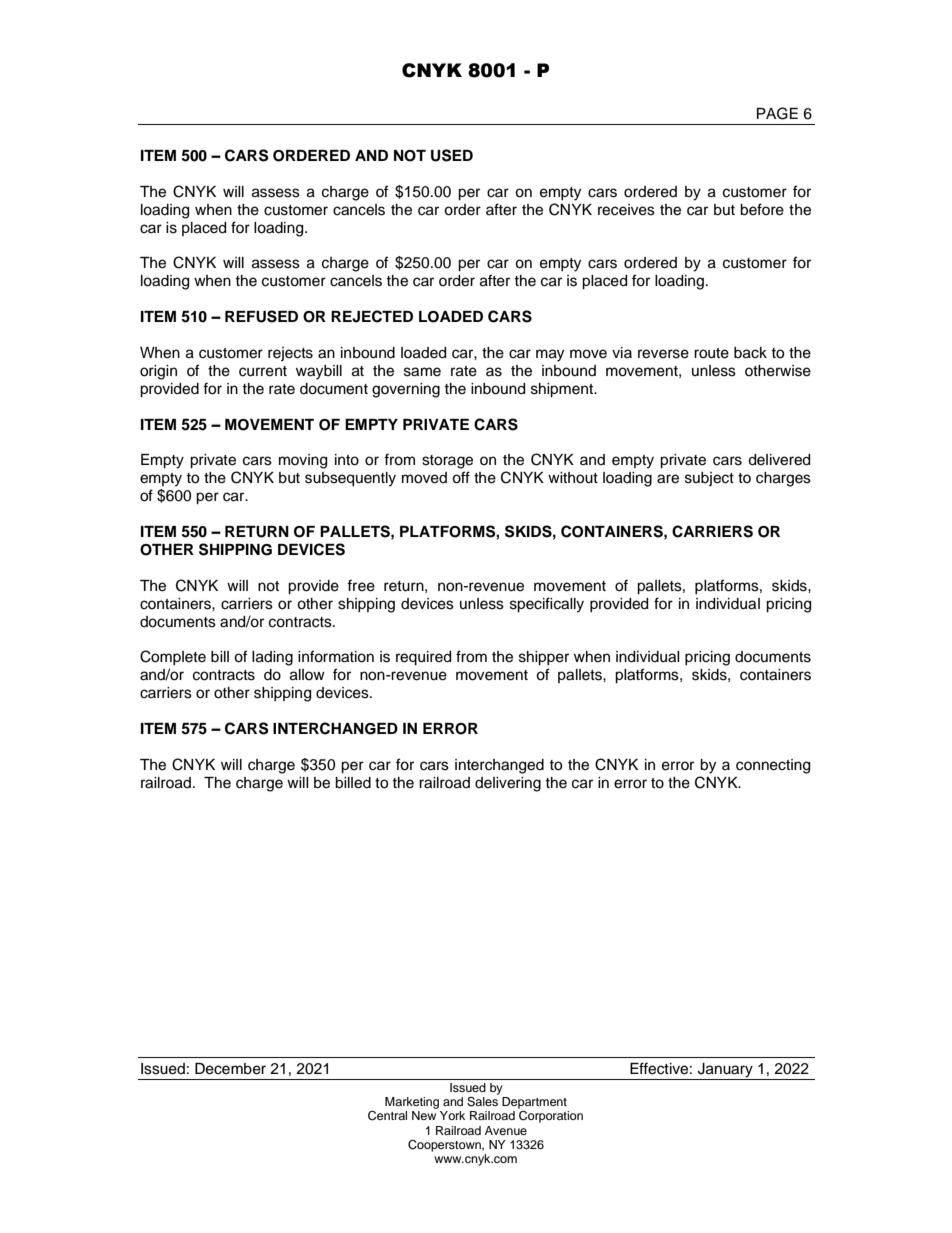  Describe the element at coordinates (230, 1069) in the screenshot. I see `December` at that location.
